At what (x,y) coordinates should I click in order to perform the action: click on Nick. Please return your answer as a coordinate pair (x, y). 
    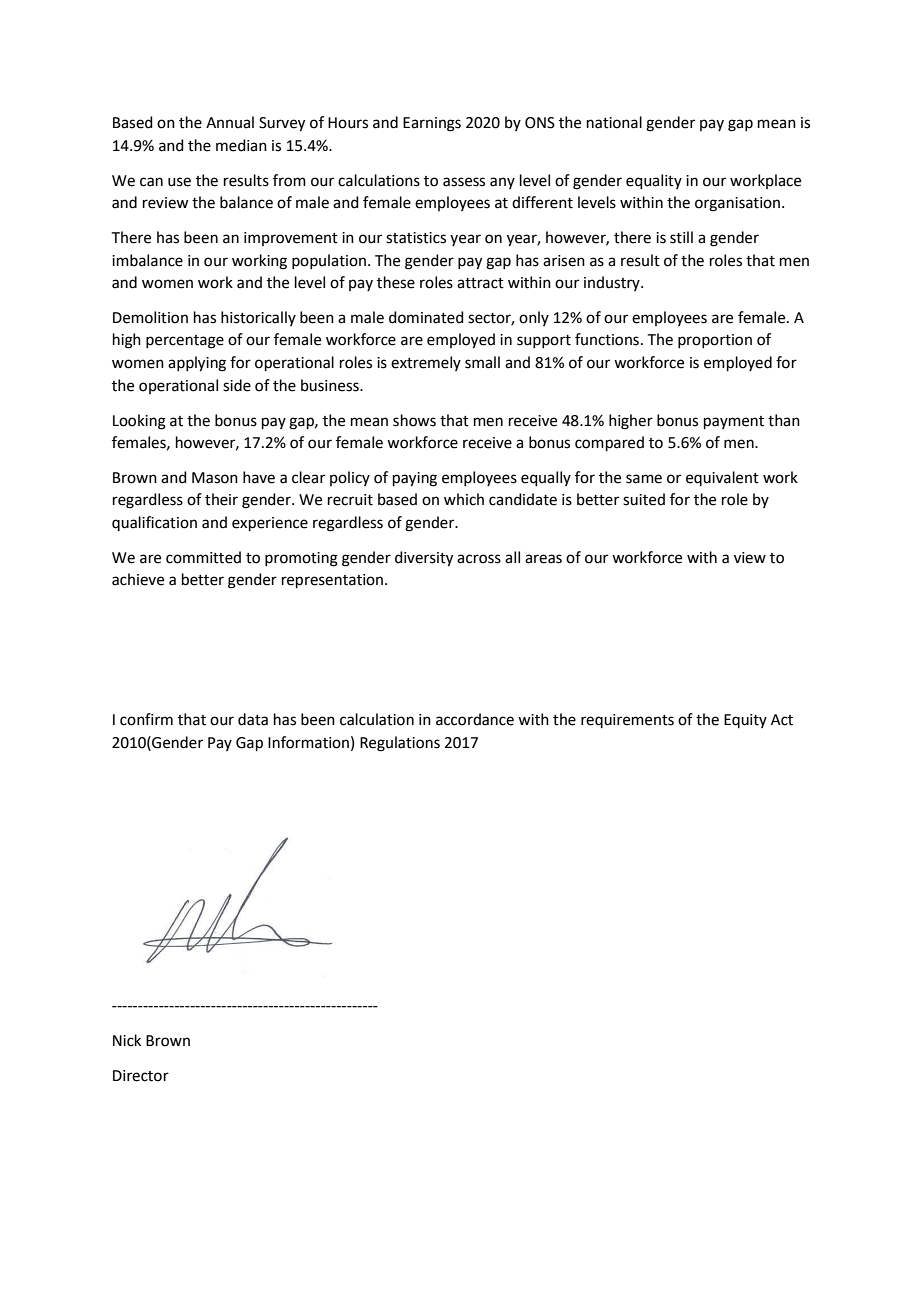
    Looking at the image, I should click on (127, 1040).
